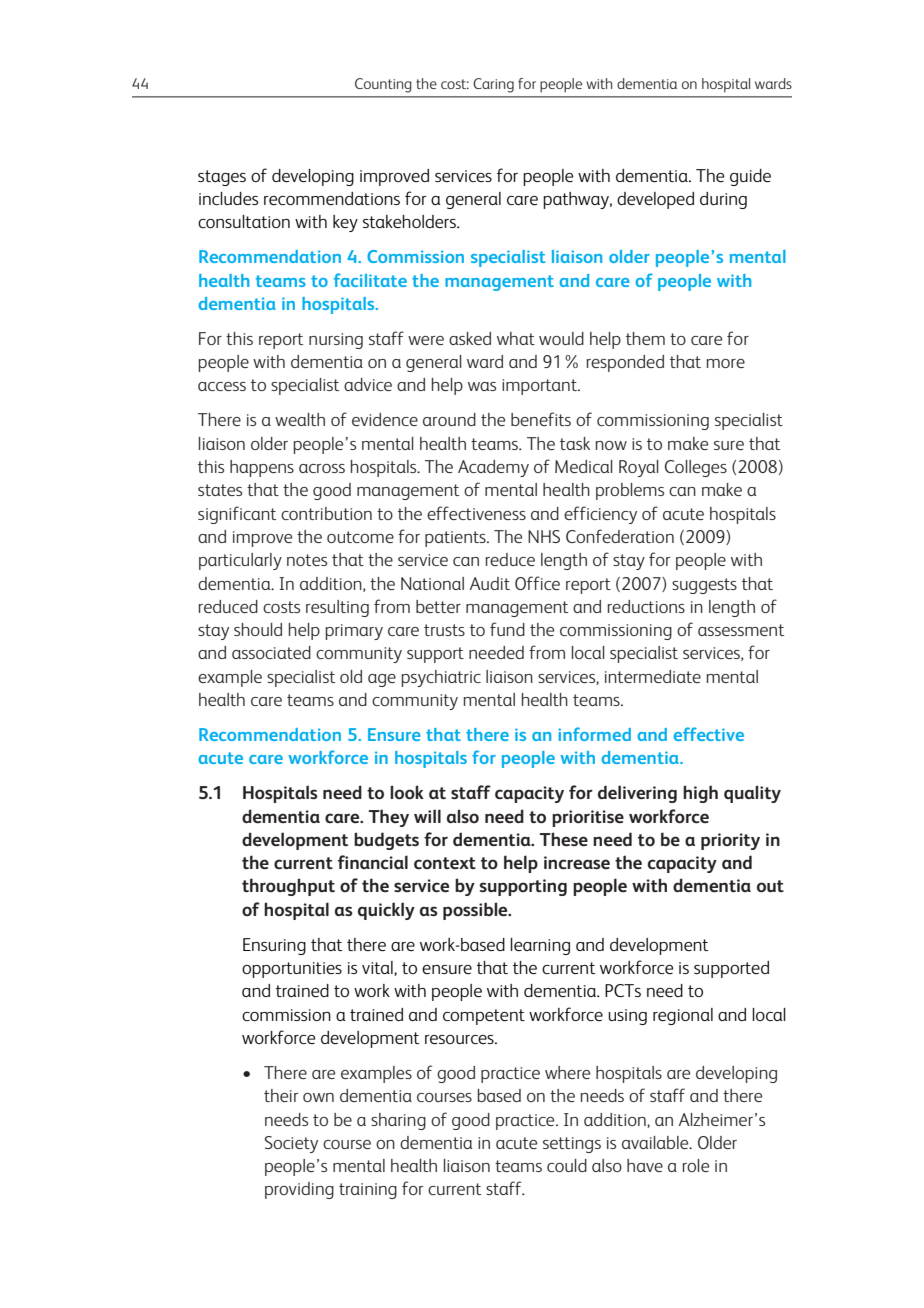 This screenshot has width=924, height=1308. I want to click on them, so click(645, 338).
